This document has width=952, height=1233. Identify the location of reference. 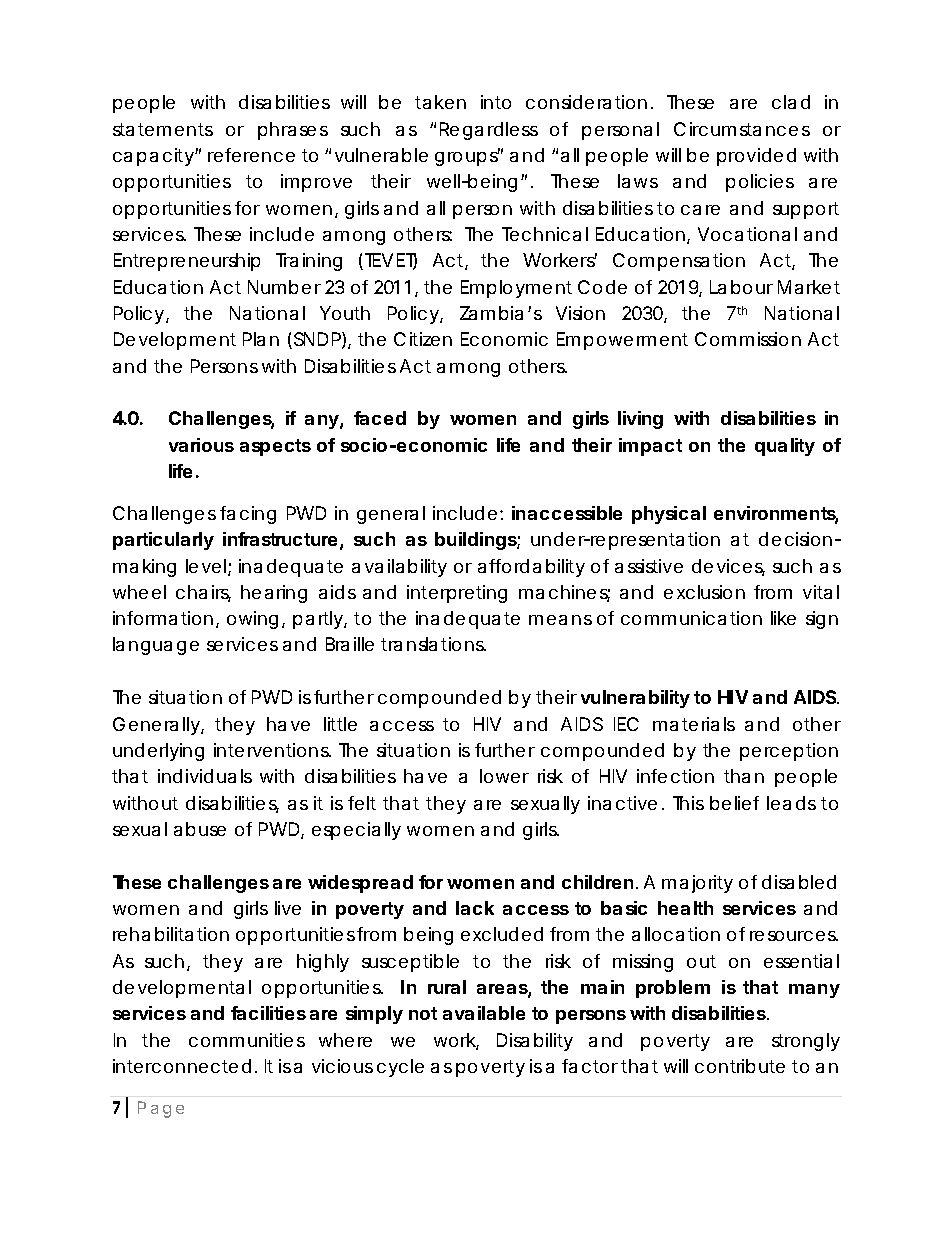
(251, 155).
